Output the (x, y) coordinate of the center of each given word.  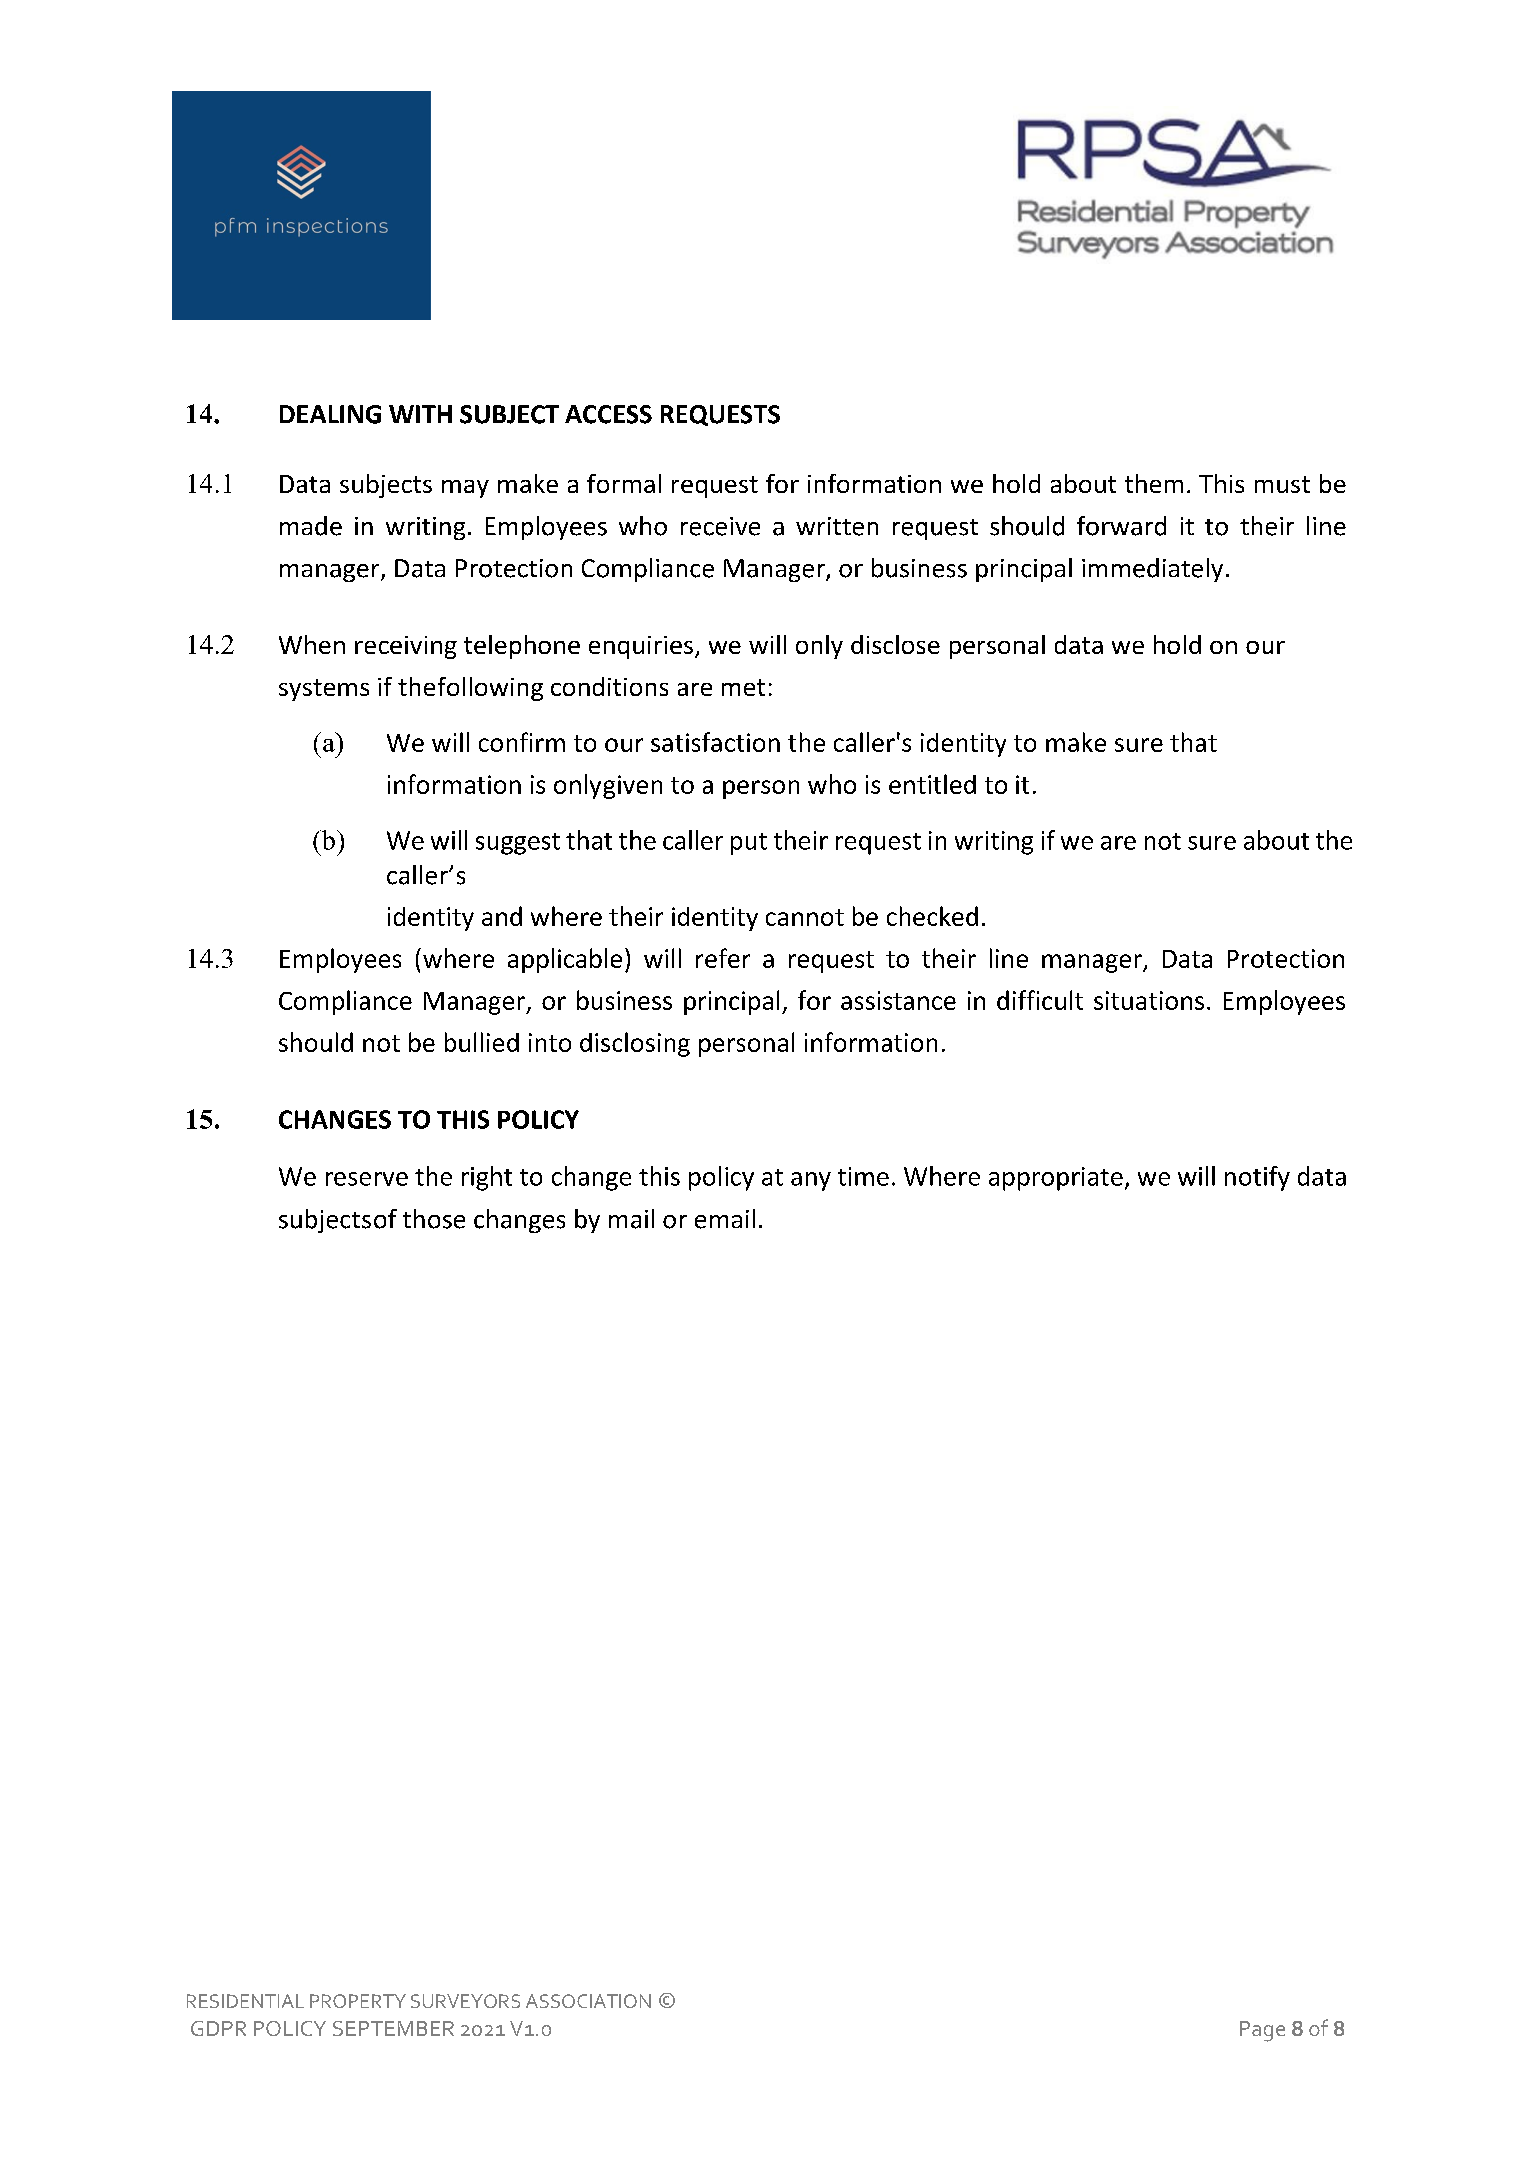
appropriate (1056, 1179)
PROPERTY (358, 2001)
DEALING (330, 414)
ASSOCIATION (588, 2001)
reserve (367, 1179)
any (811, 1181)
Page (1262, 2031)
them (1154, 483)
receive (720, 526)
